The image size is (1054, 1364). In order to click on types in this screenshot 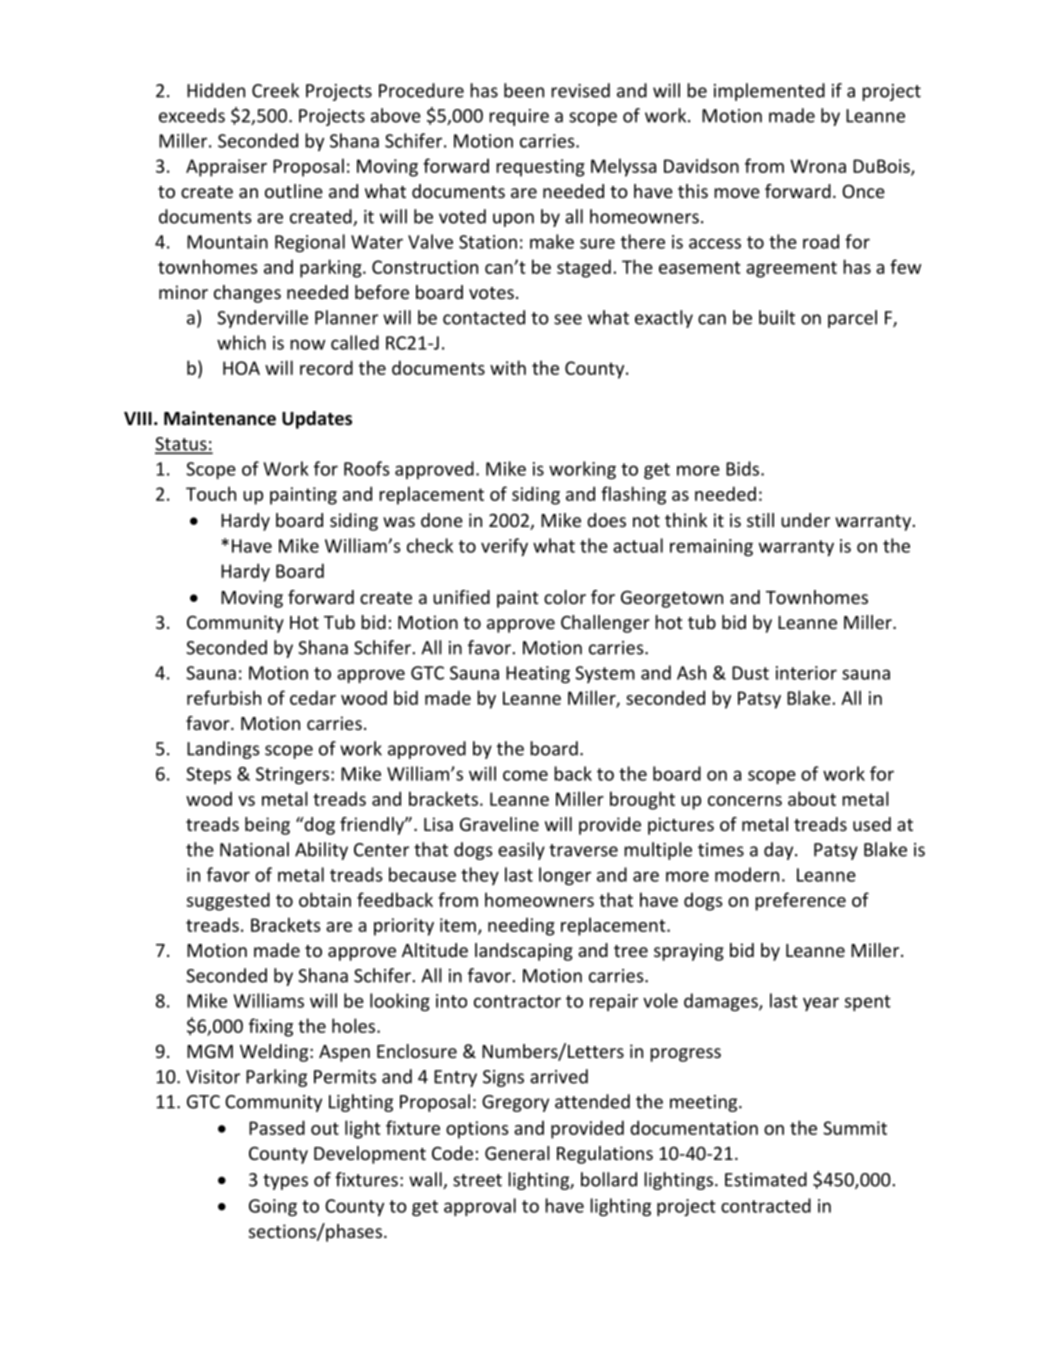, I will do `click(285, 1182)`.
